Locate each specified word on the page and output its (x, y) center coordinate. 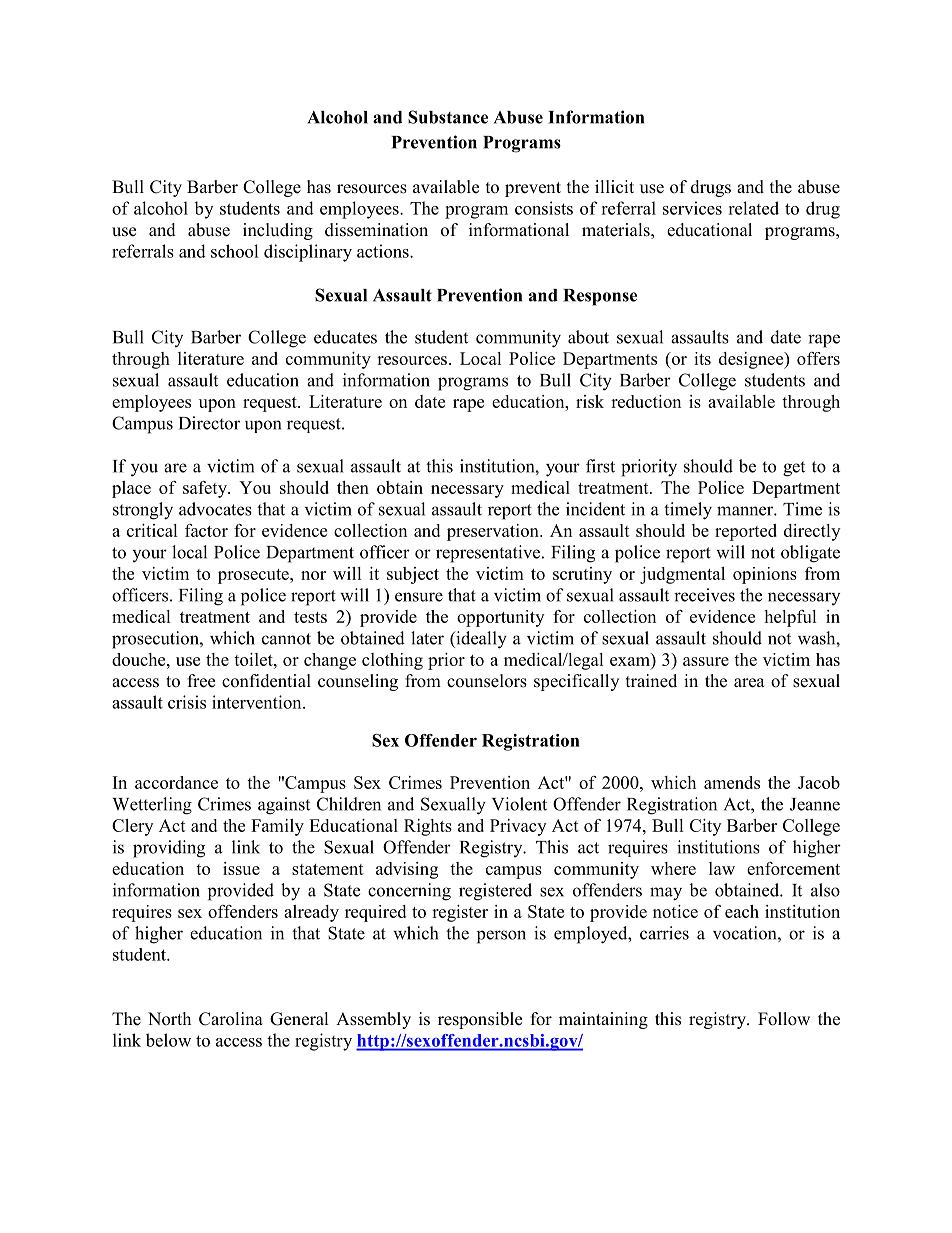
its (702, 358)
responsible (480, 1020)
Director (209, 423)
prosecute (254, 576)
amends (732, 782)
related (753, 208)
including (278, 231)
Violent (519, 804)
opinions (765, 575)
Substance (448, 117)
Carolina (231, 1019)
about (588, 337)
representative (489, 554)
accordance (176, 782)
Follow (784, 1019)
